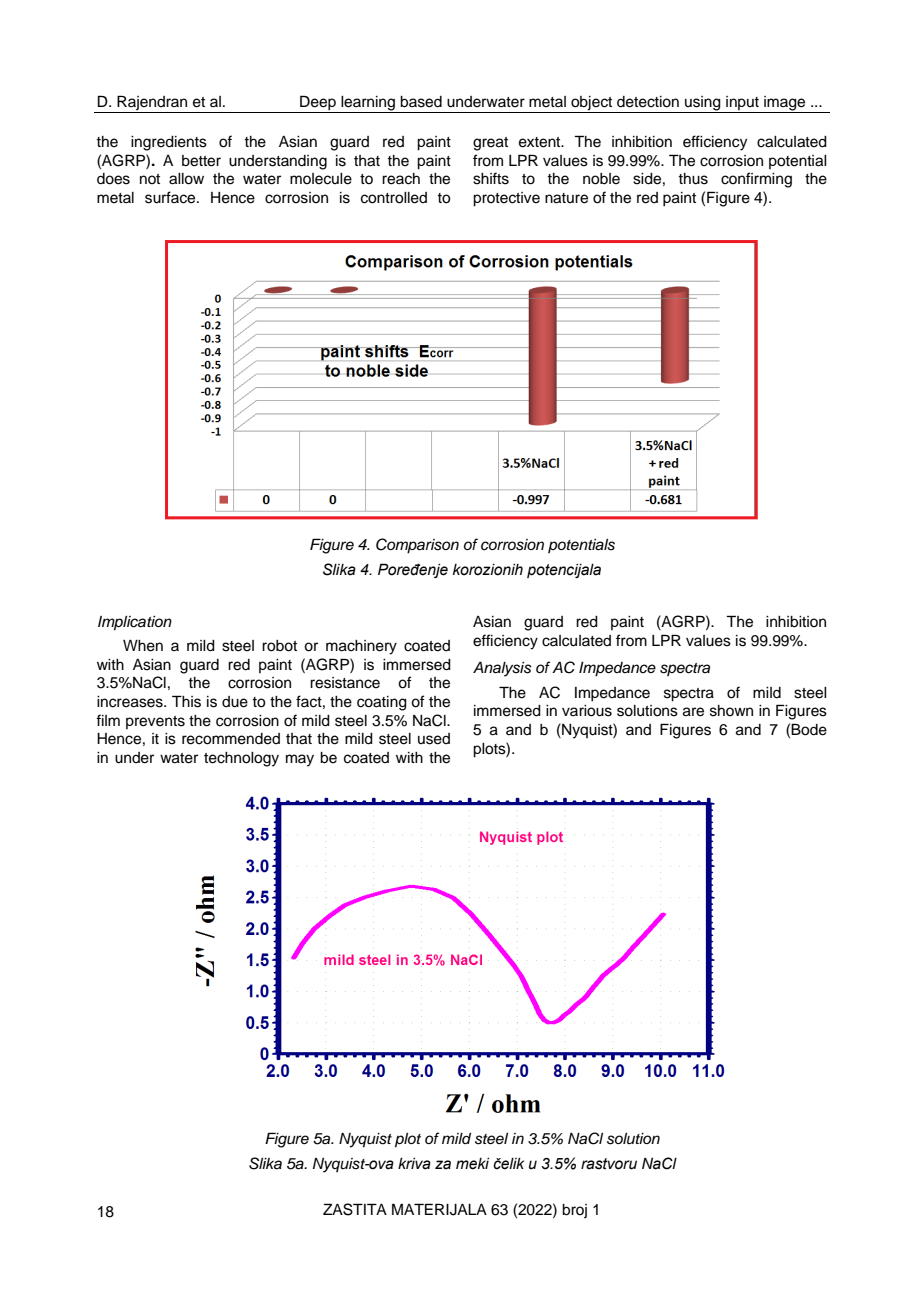  What do you see at coordinates (731, 711) in the screenshot?
I see `shown` at bounding box center [731, 711].
